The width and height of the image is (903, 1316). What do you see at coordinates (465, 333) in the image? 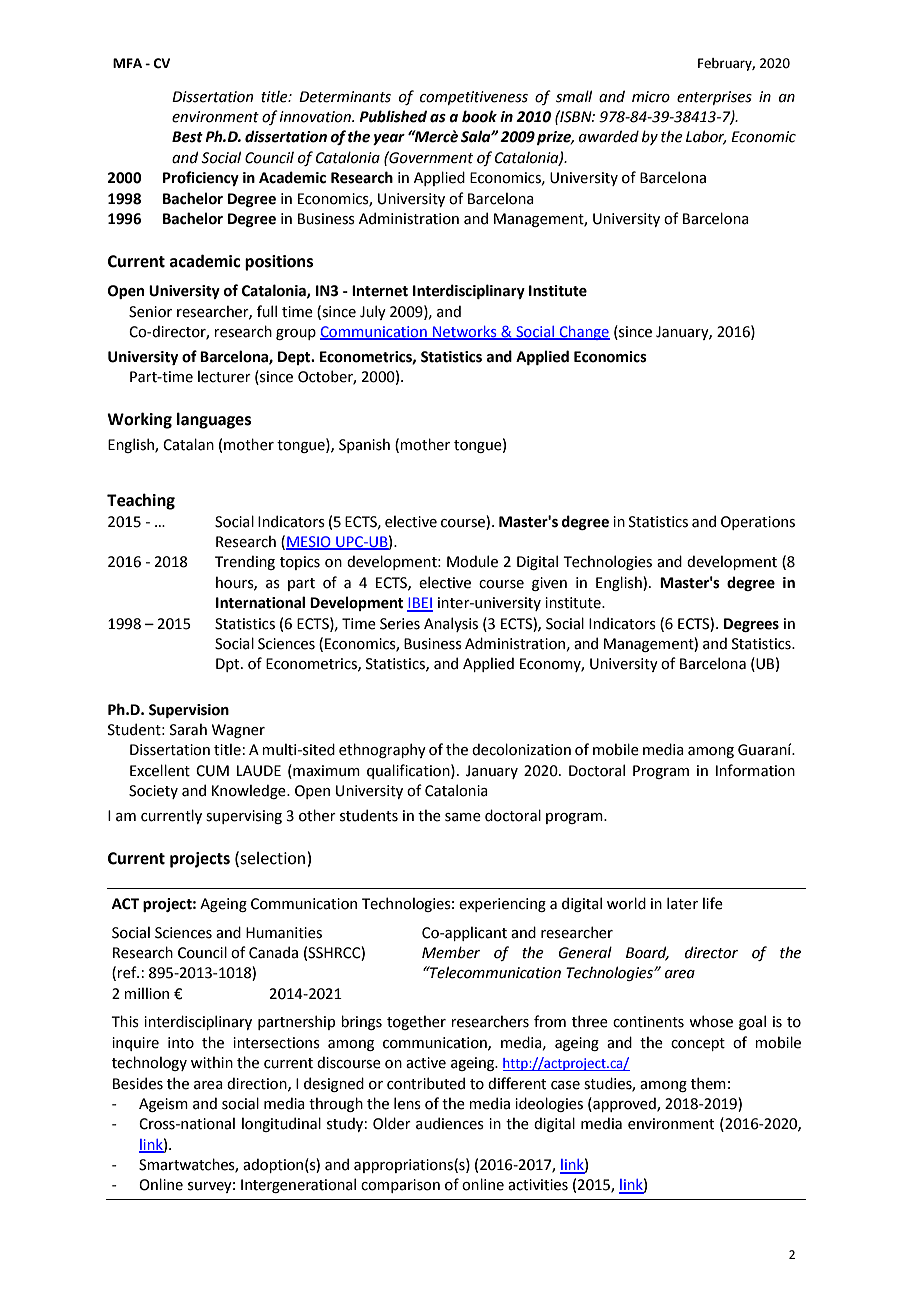
I see `Networks` at bounding box center [465, 333].
